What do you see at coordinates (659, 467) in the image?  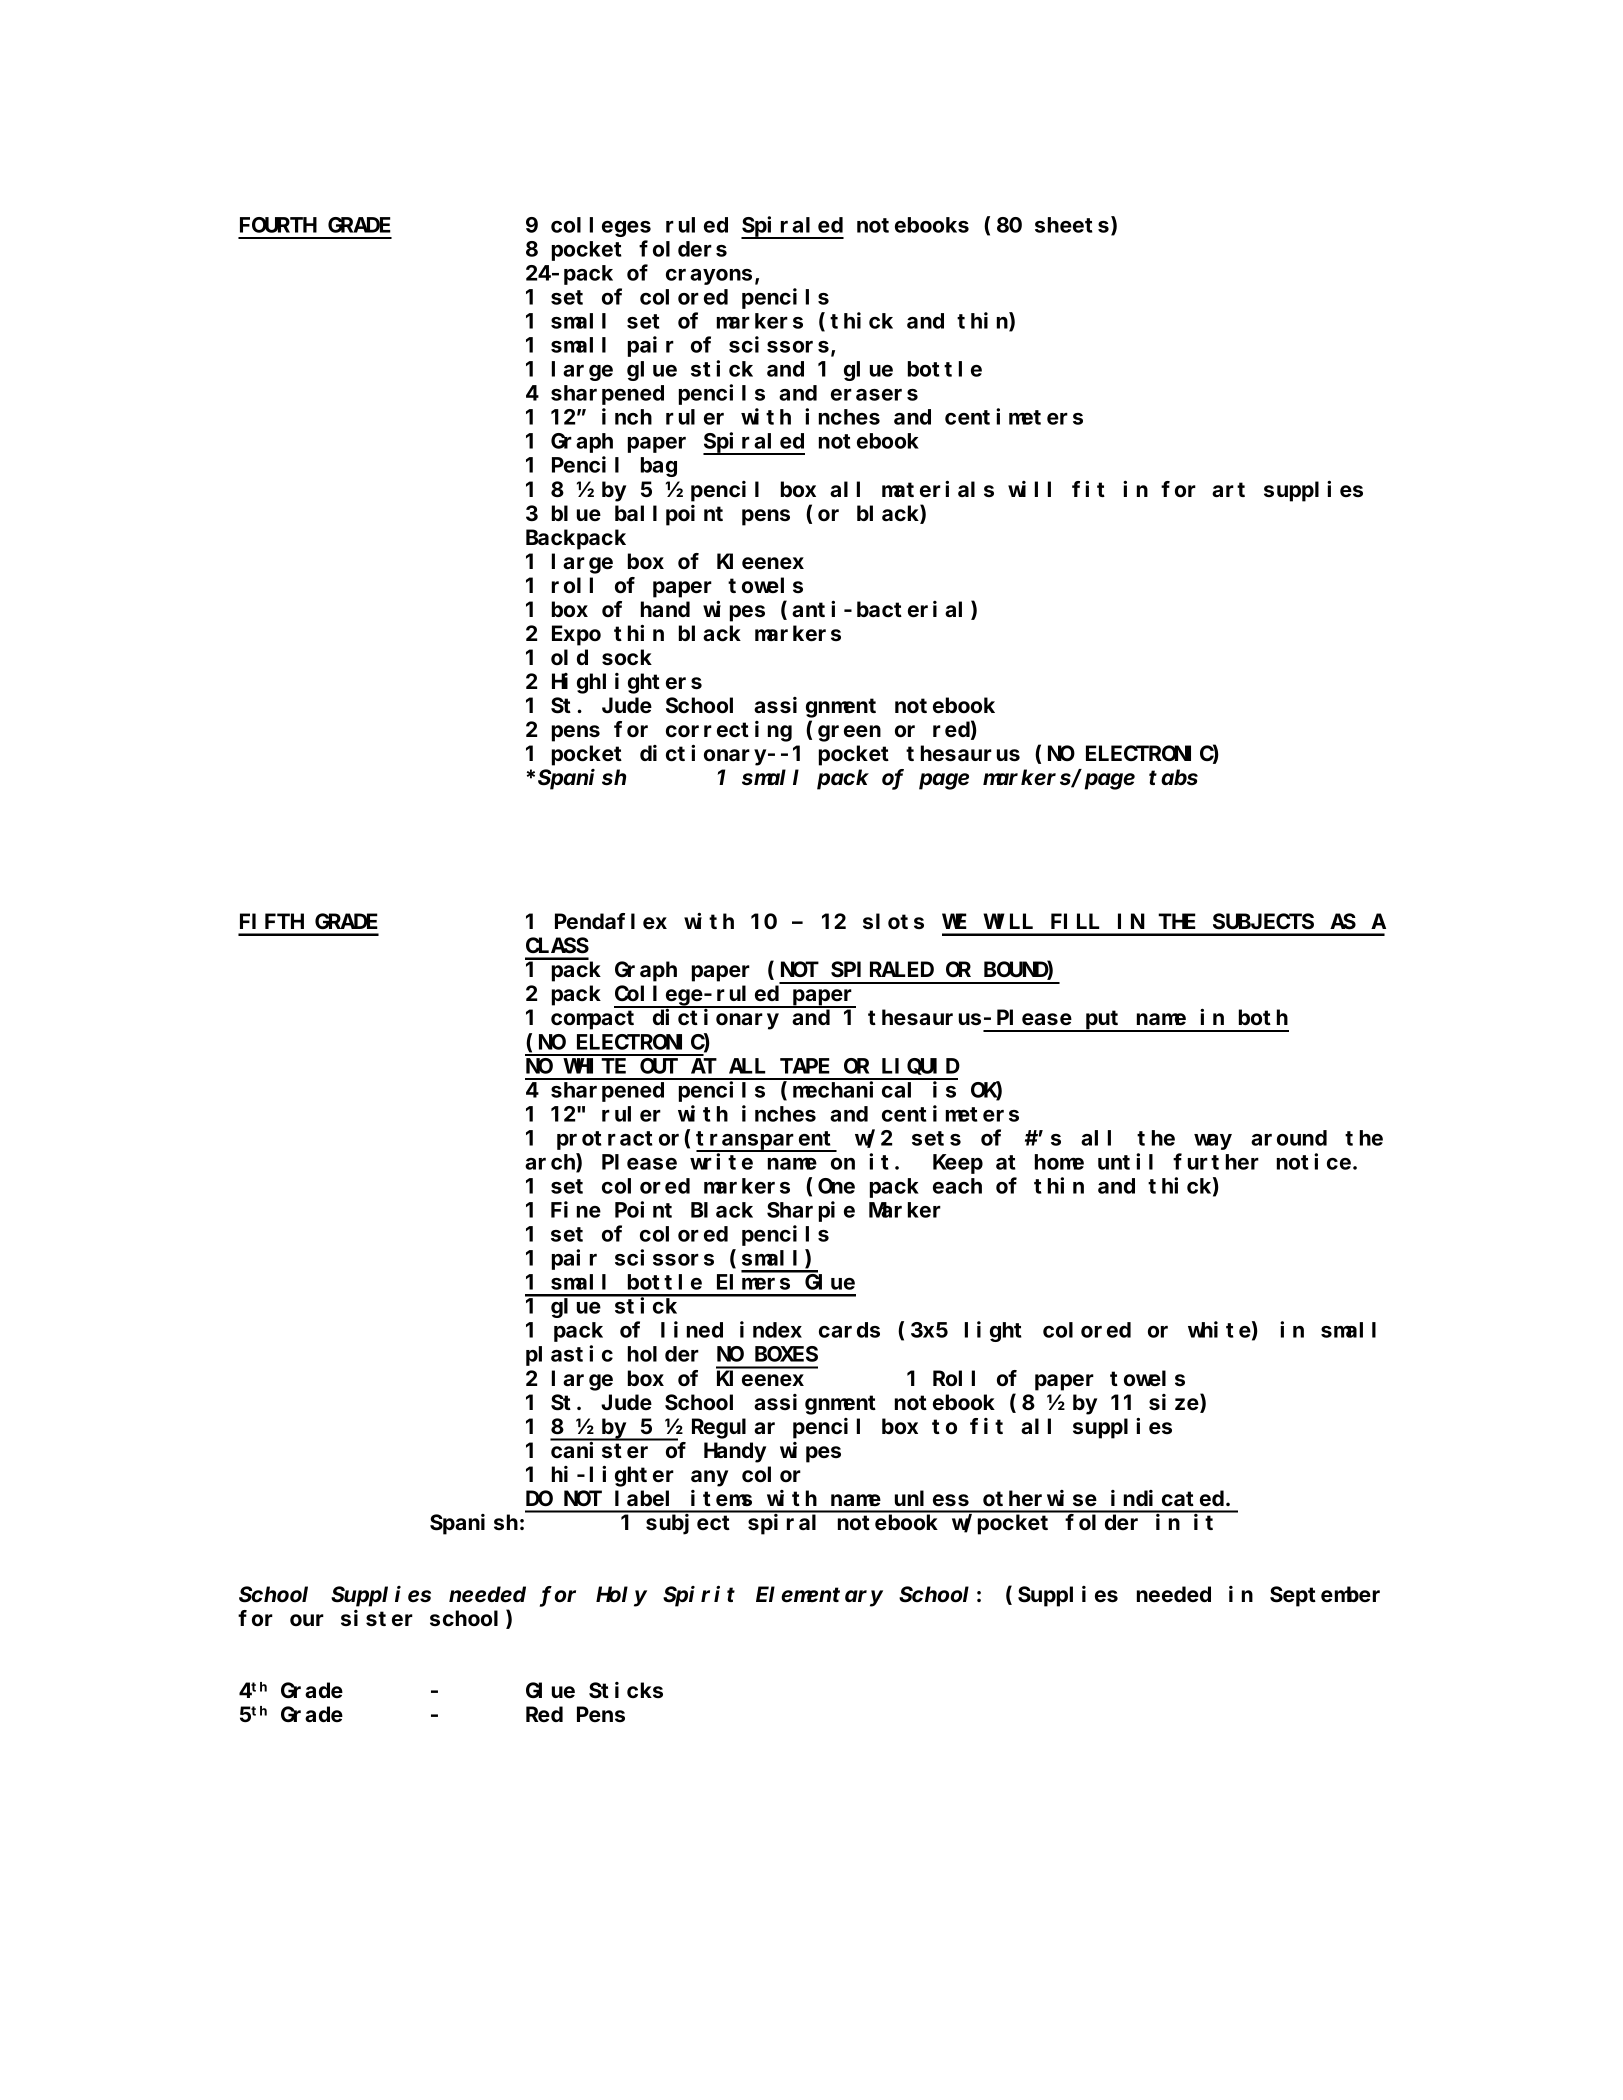 I see `bag` at bounding box center [659, 467].
